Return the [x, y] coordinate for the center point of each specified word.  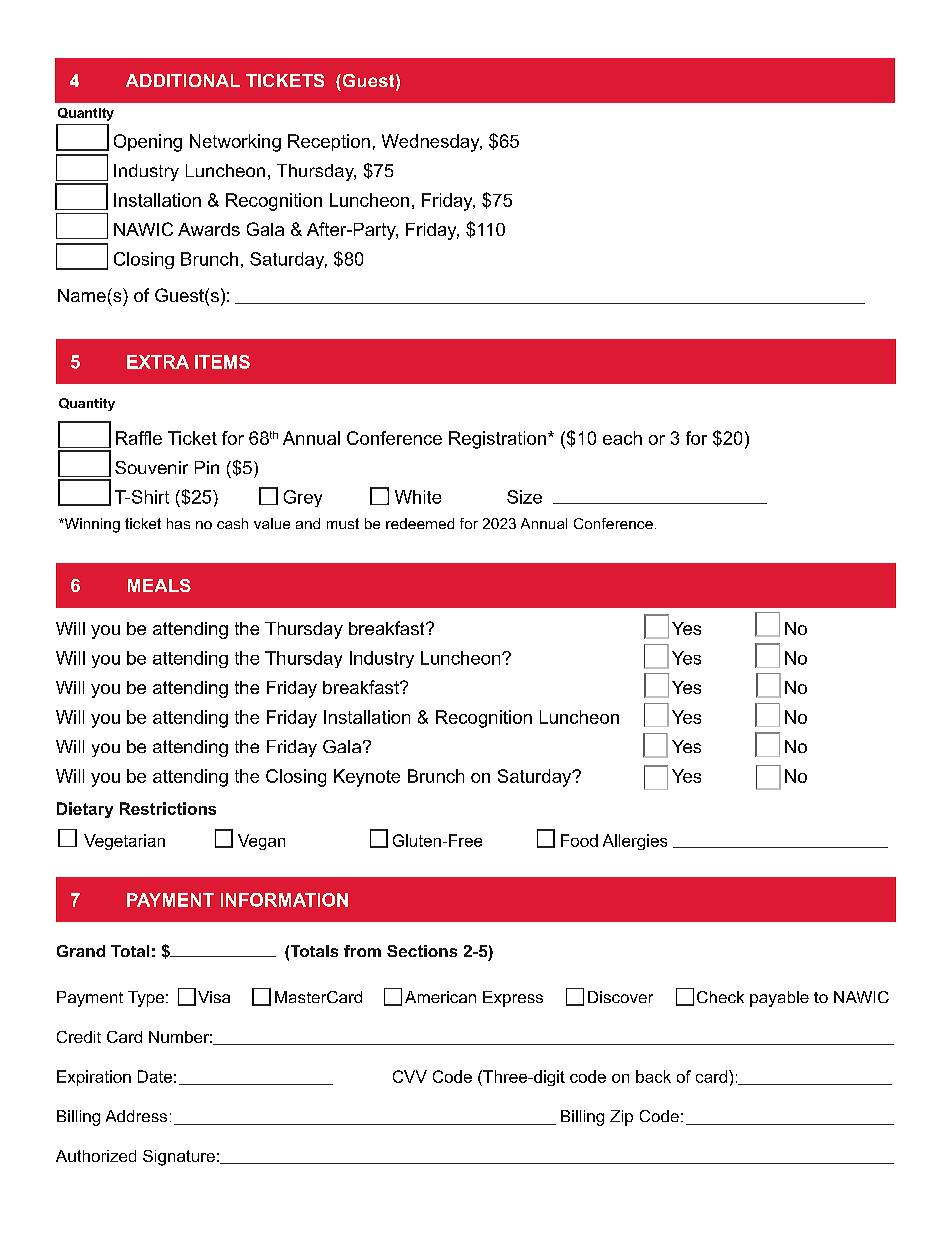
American [440, 997]
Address [136, 1116]
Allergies [635, 842]
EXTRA [158, 362]
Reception [329, 142]
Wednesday [432, 143]
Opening [148, 143]
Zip [621, 1118]
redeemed [420, 523]
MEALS [159, 585]
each [622, 438]
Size [524, 497]
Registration [499, 440]
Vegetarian [124, 842]
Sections [422, 951]
